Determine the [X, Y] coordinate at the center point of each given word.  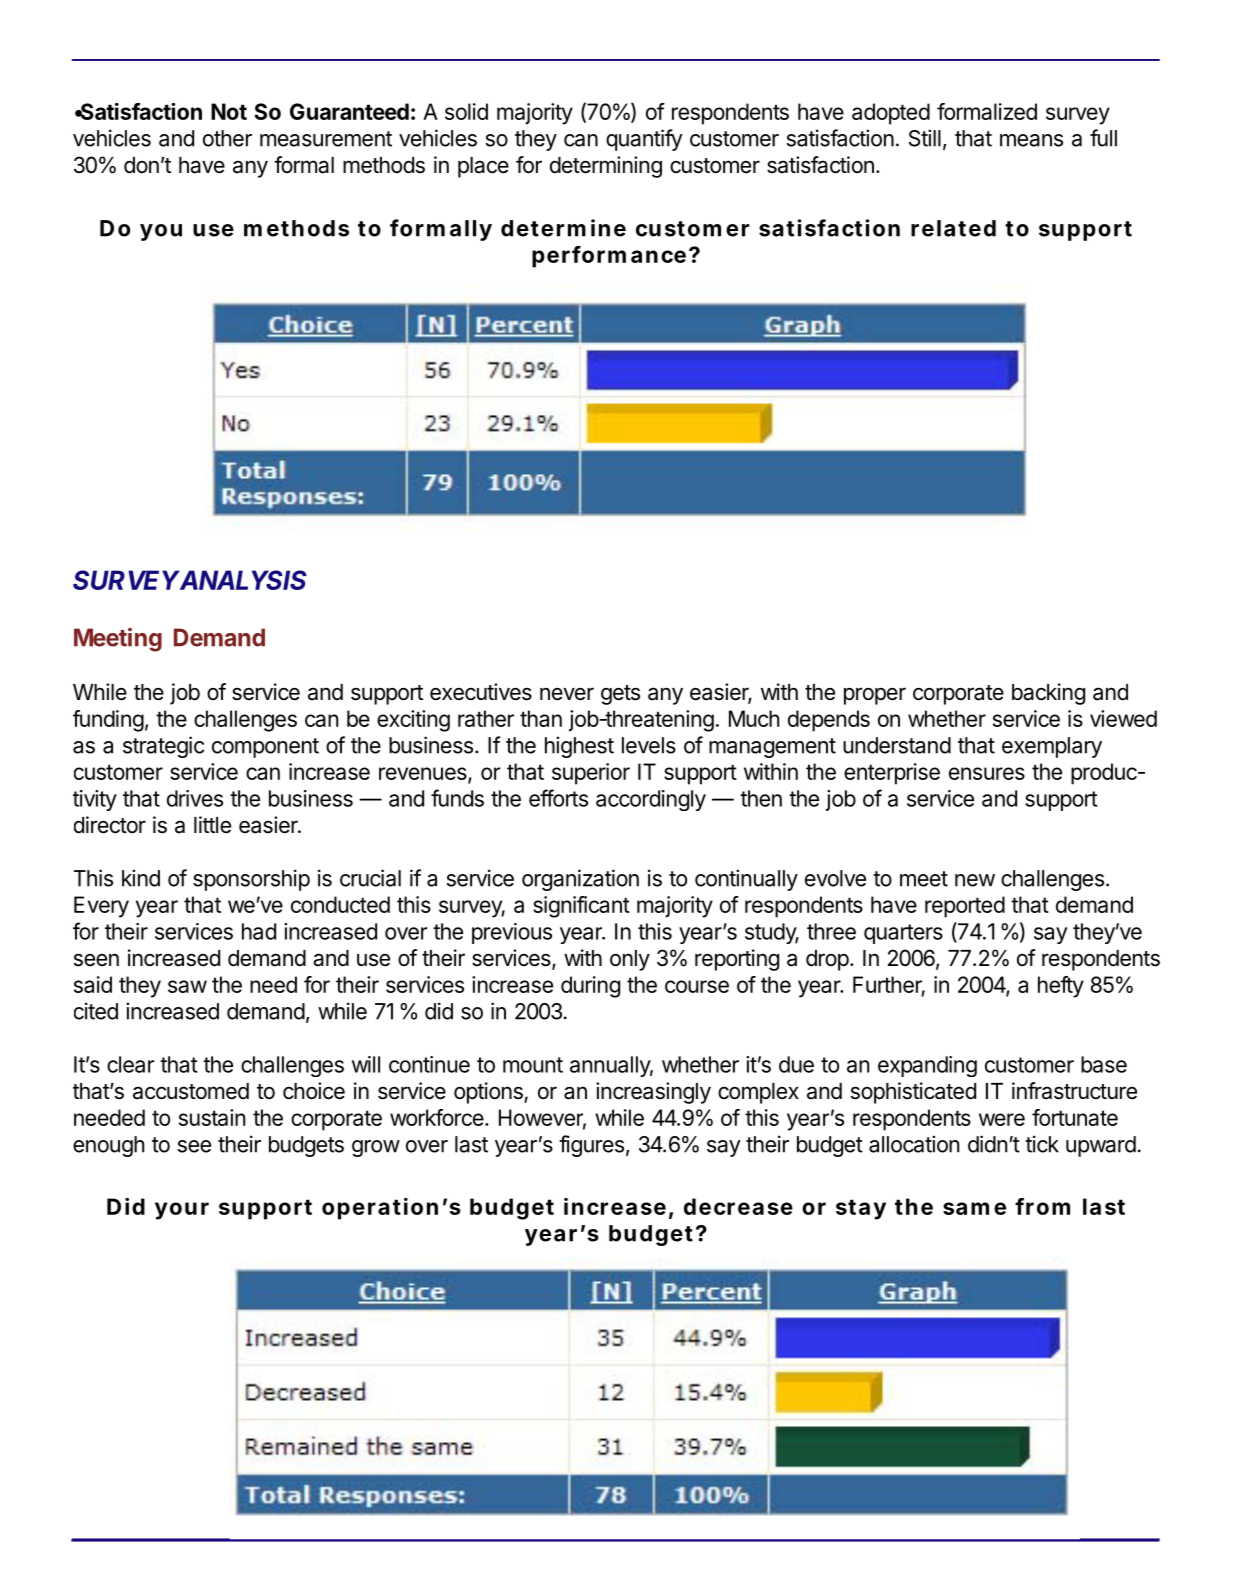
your [182, 1211]
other [227, 138]
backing [1048, 694]
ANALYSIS [242, 580]
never [567, 694]
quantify [644, 140]
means [1031, 140]
